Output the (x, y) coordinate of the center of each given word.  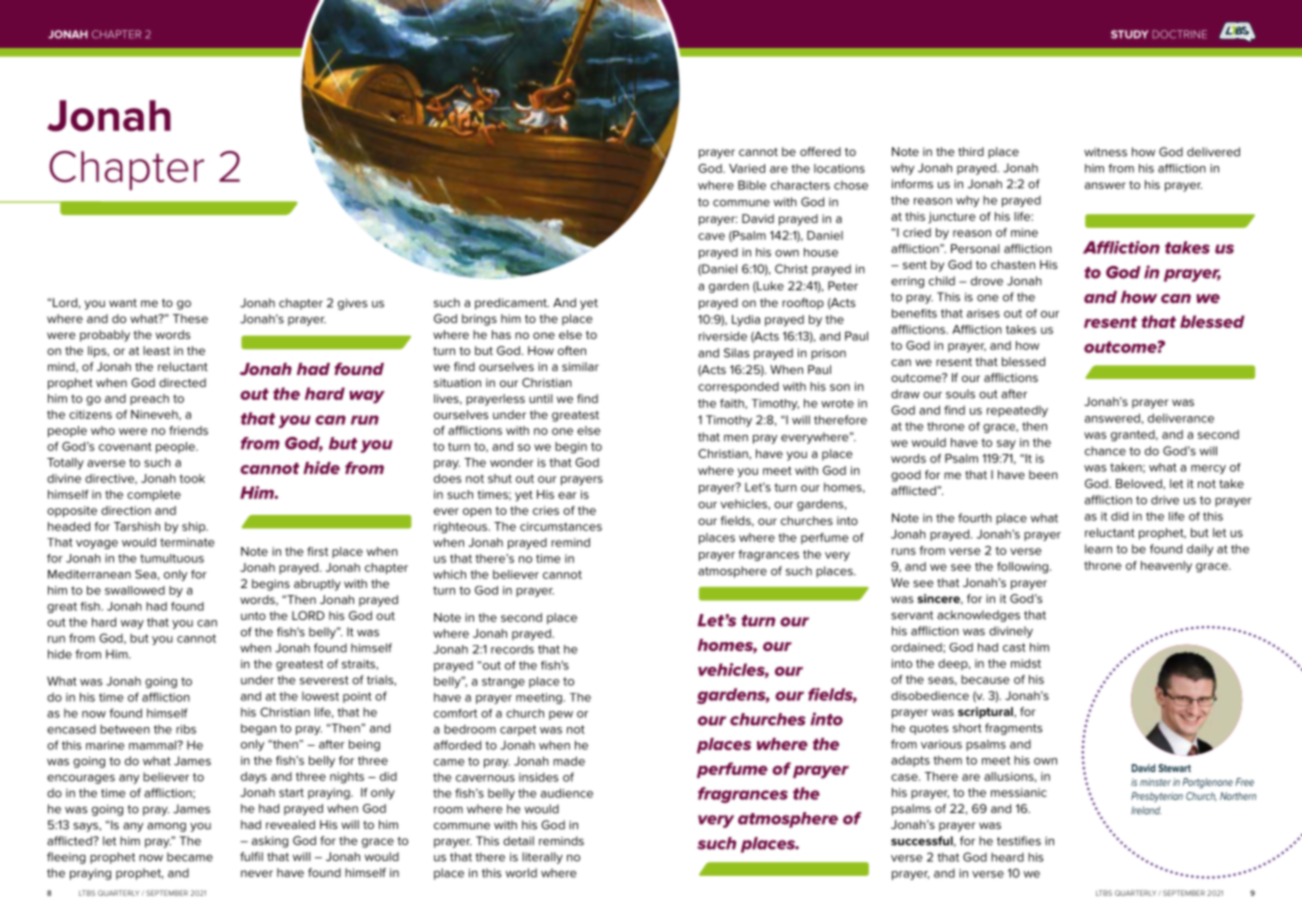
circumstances (561, 526)
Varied (747, 168)
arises (983, 313)
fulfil (251, 856)
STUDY (1130, 34)
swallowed (135, 590)
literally (542, 858)
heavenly (1166, 567)
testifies (1019, 841)
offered (820, 151)
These (190, 318)
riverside (723, 336)
